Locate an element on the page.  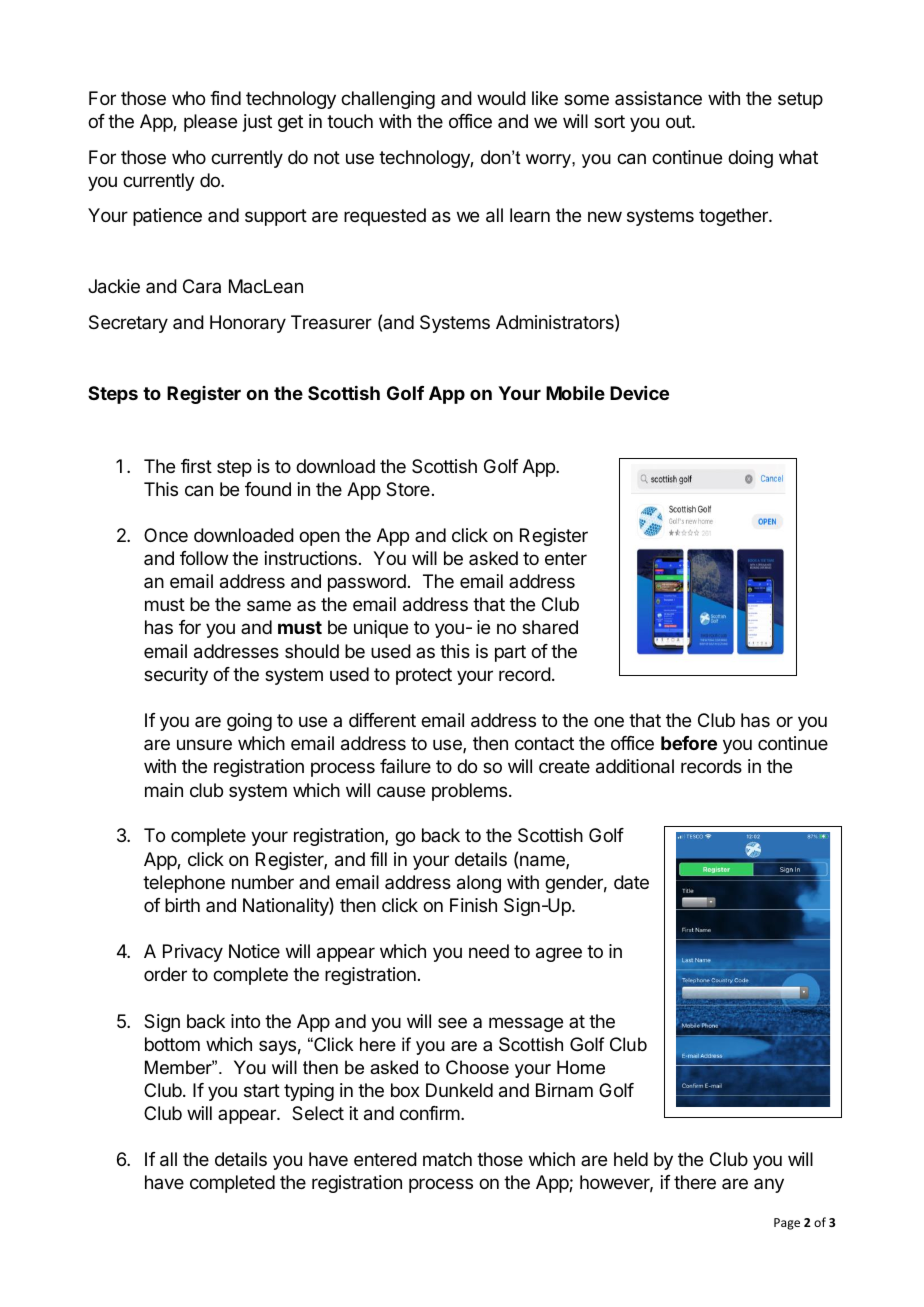
birth is located at coordinates (182, 905).
